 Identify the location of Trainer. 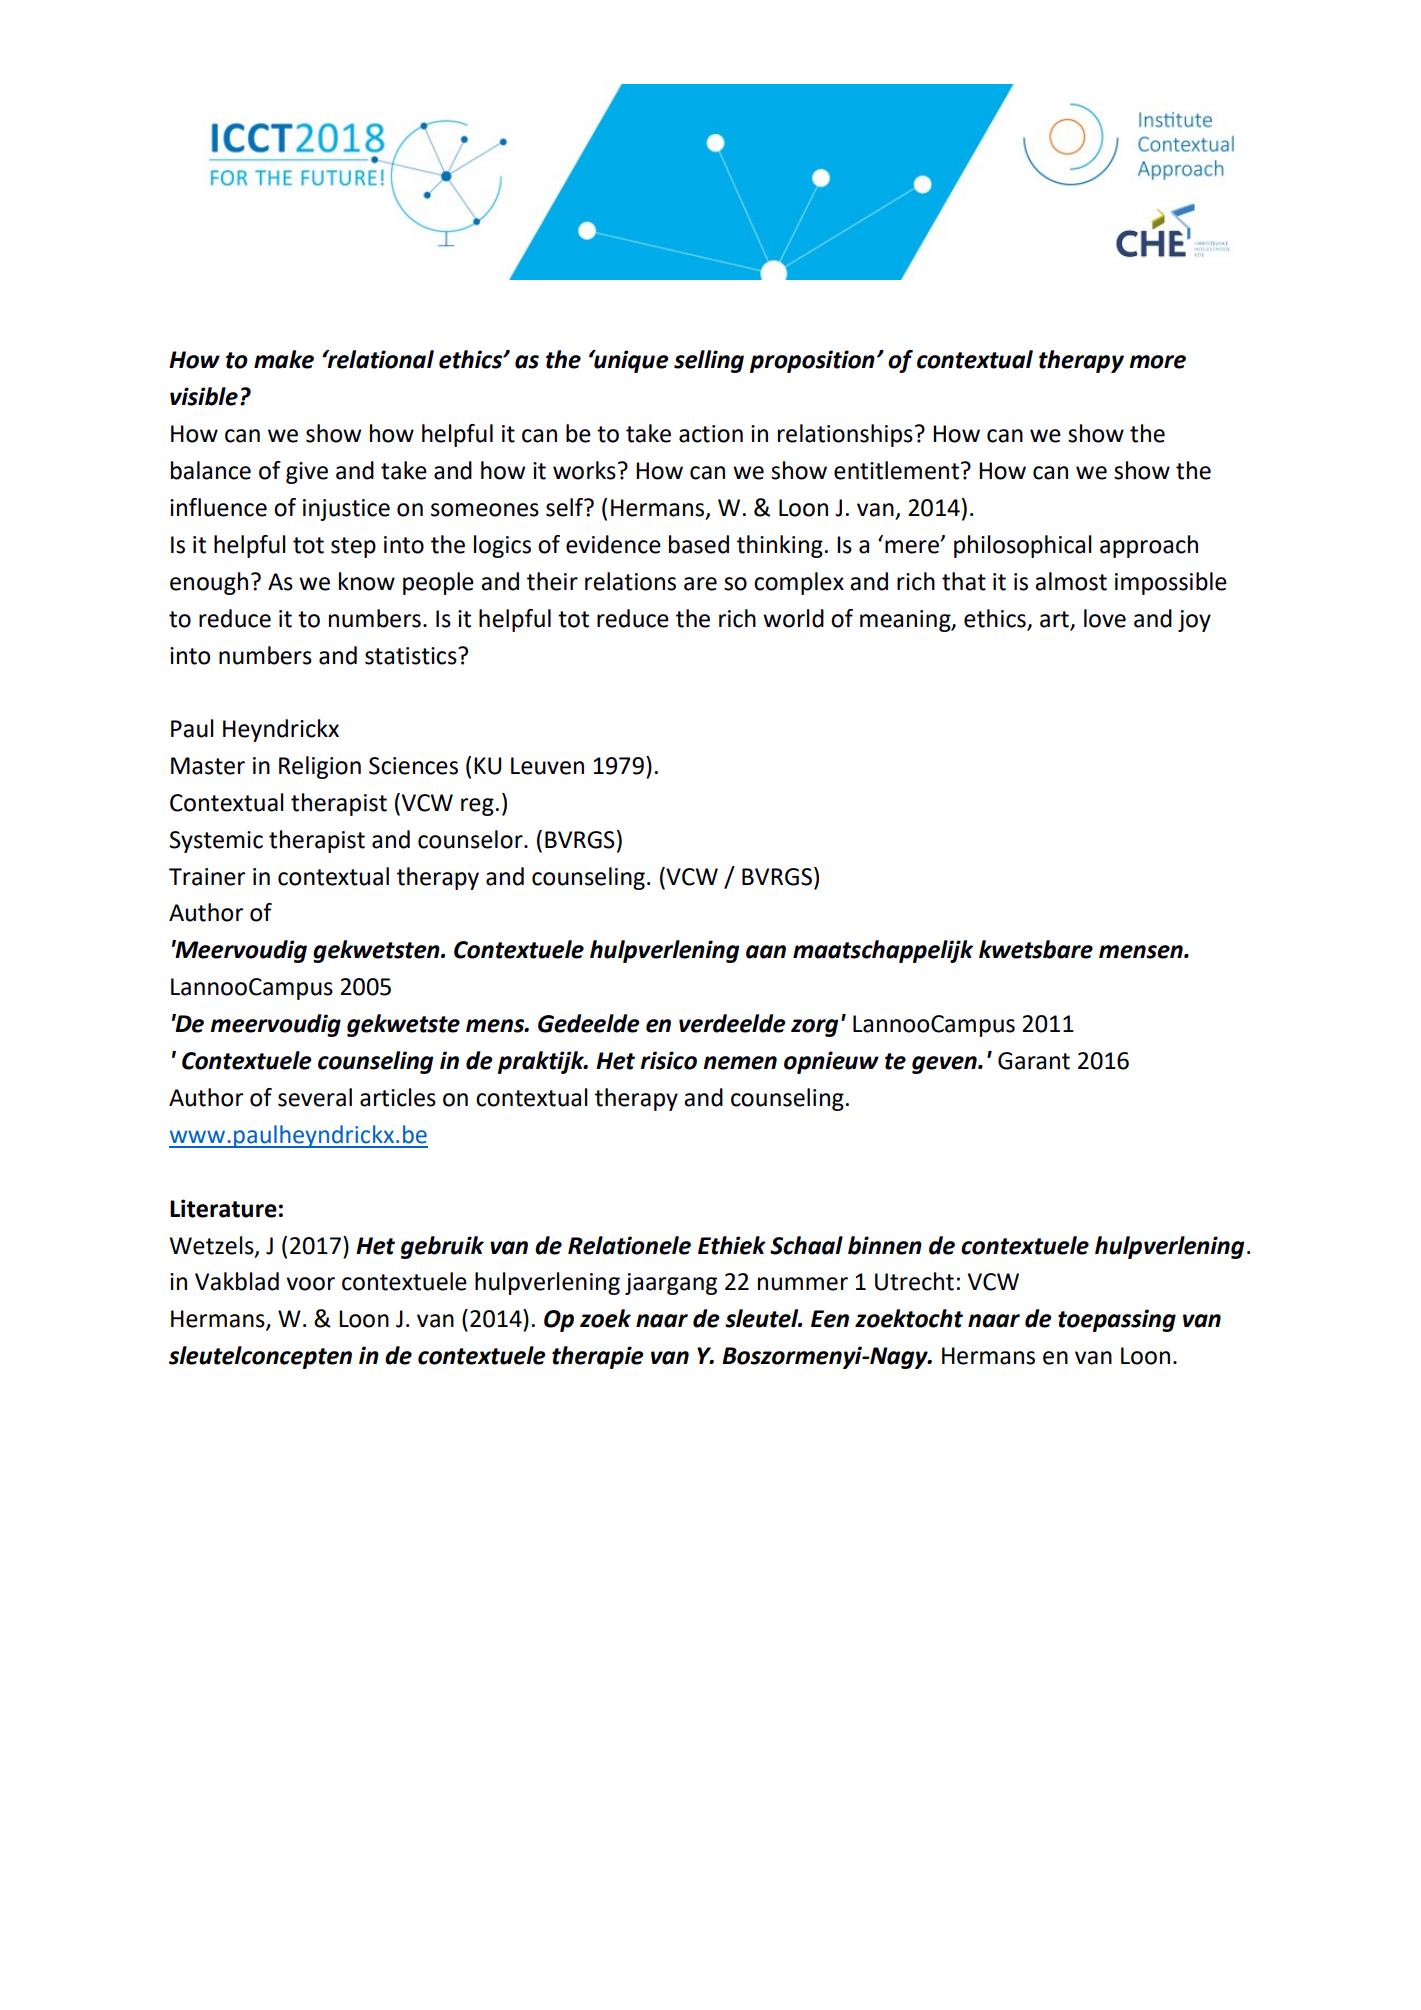
(207, 877).
